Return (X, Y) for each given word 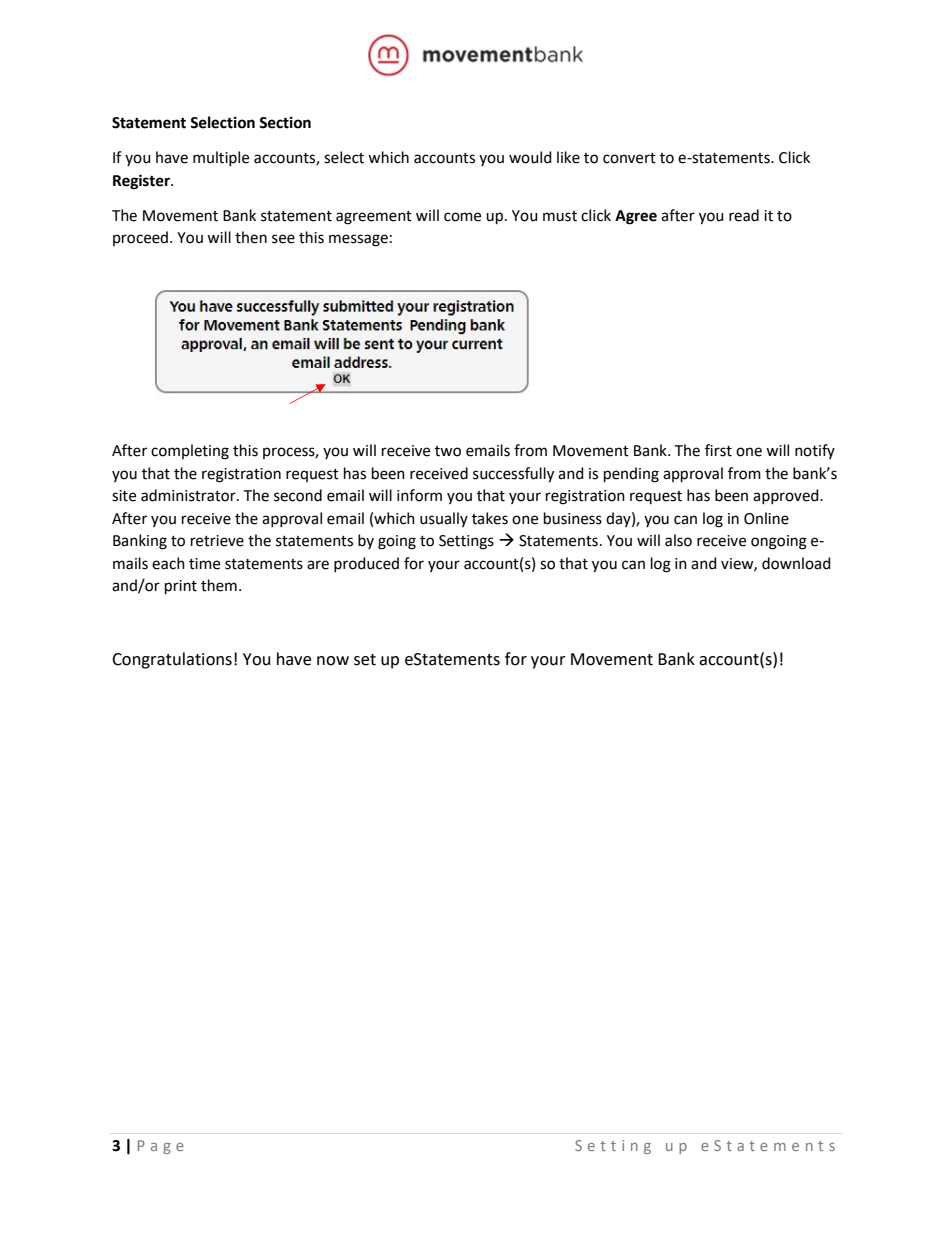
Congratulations (172, 660)
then (251, 237)
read (744, 215)
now (333, 661)
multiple (221, 158)
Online (766, 518)
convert (629, 158)
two (448, 451)
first (718, 450)
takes (490, 518)
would (530, 157)
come (462, 217)
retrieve (217, 541)
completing (190, 452)
